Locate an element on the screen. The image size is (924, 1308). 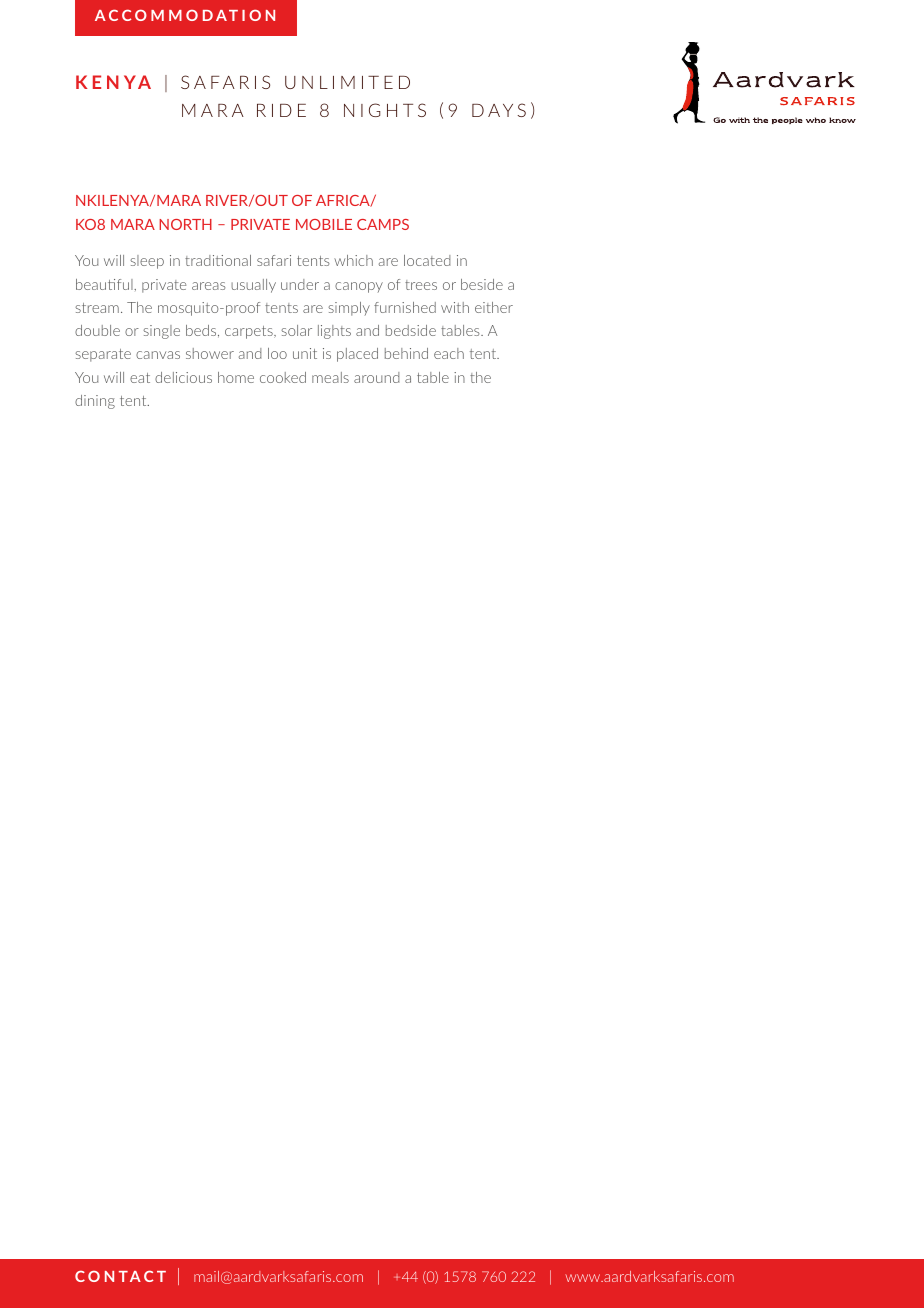
CAMPS is located at coordinates (383, 224).
